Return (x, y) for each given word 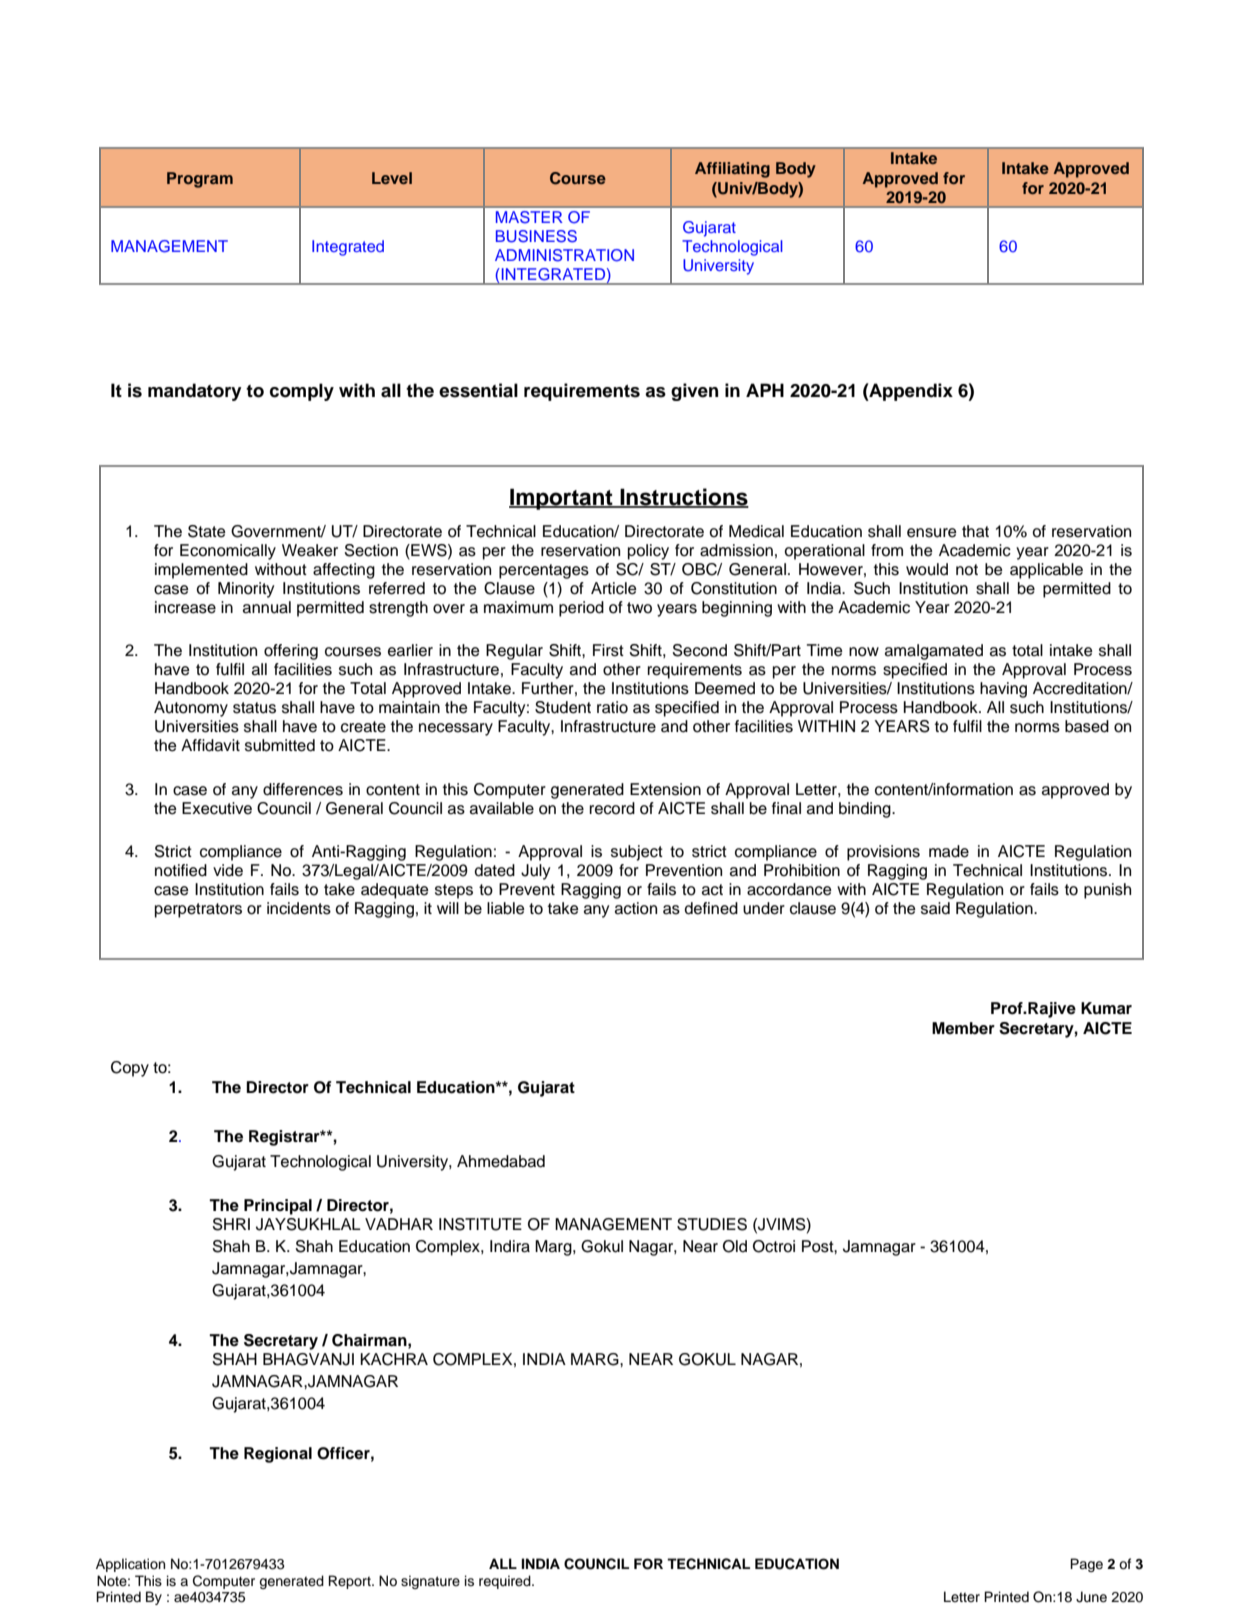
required (506, 1582)
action (636, 908)
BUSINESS (536, 236)
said (935, 908)
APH (765, 390)
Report (351, 1582)
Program (200, 180)
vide (228, 870)
